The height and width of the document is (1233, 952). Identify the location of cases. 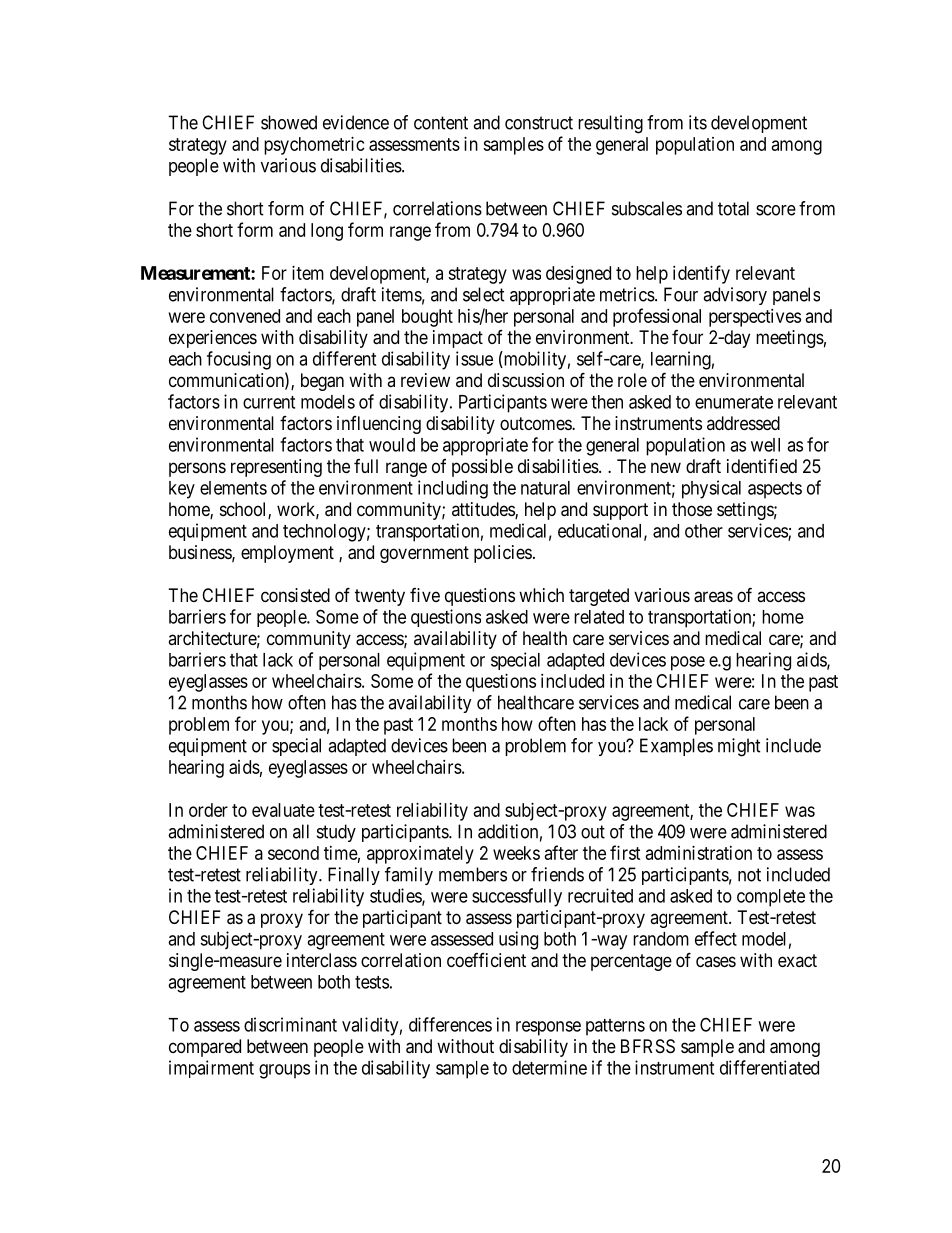
(716, 961).
